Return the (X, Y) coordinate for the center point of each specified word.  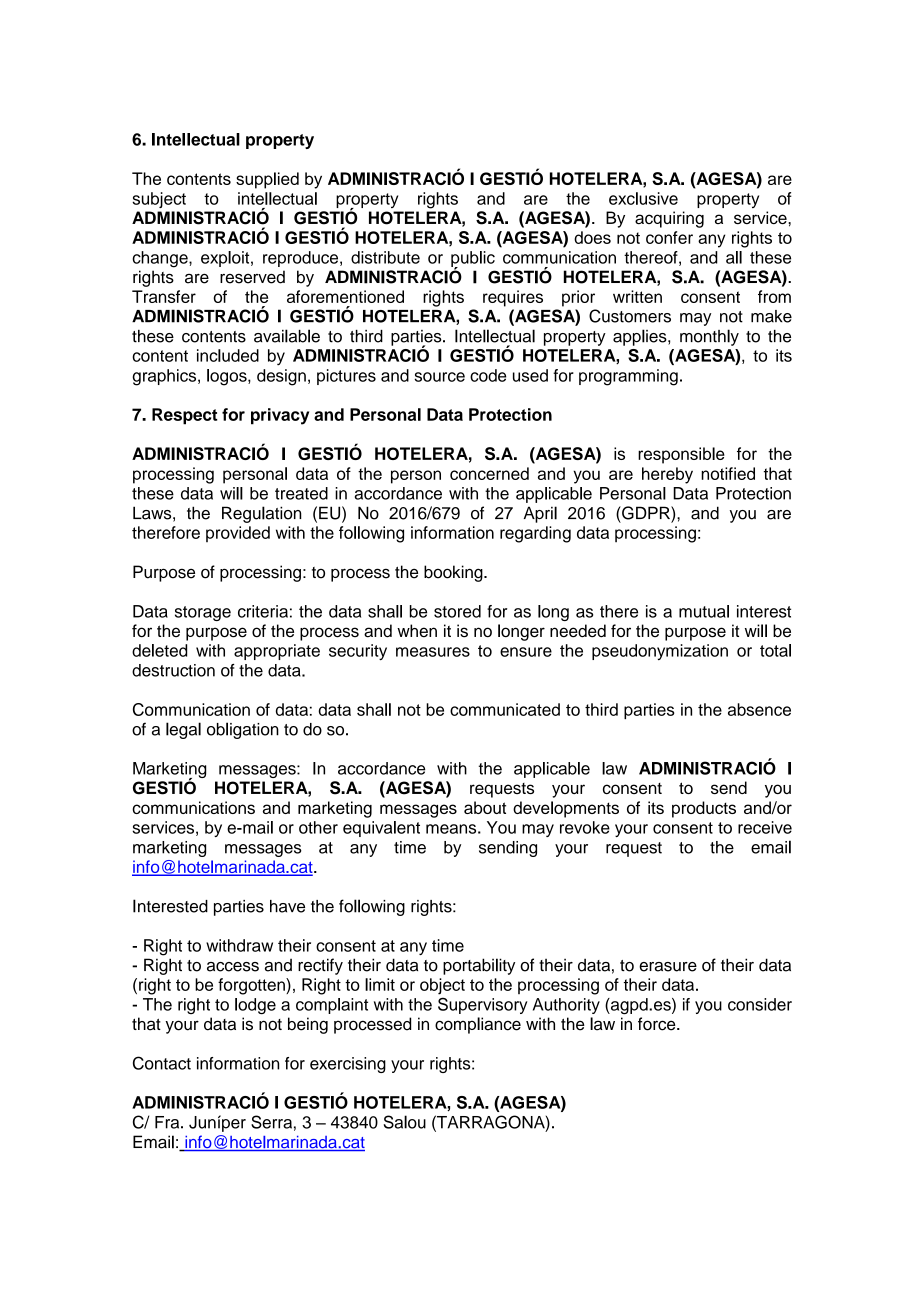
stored (457, 611)
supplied (267, 180)
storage (203, 613)
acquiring (669, 219)
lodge (255, 1006)
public (473, 260)
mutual (704, 611)
